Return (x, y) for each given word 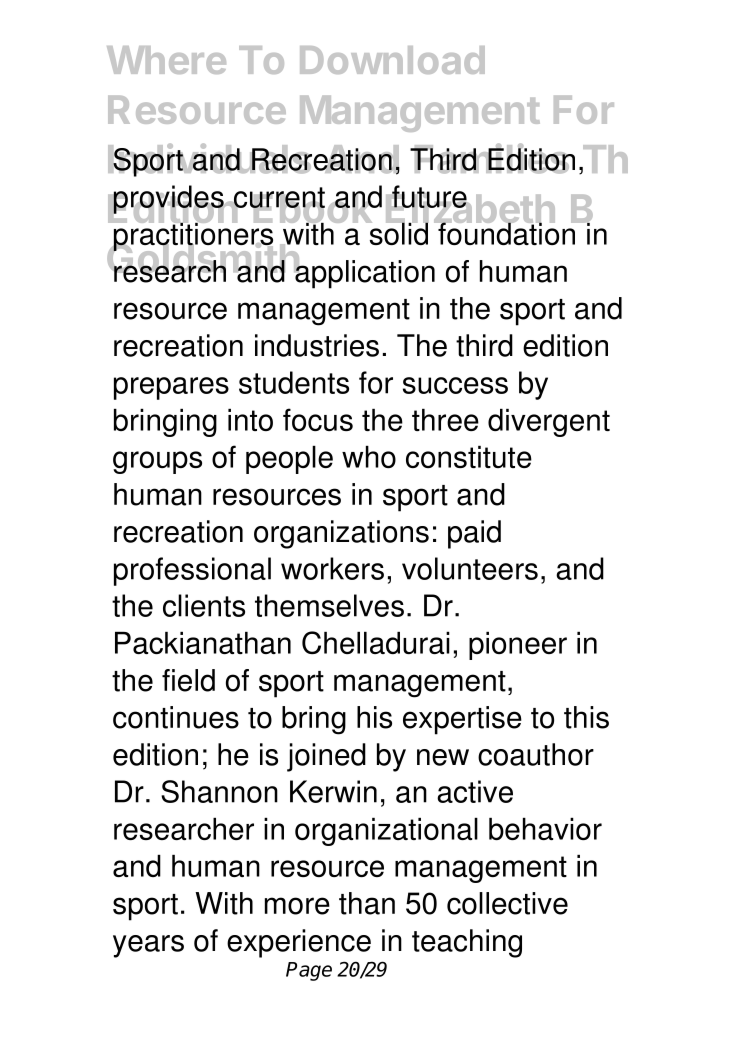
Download (392, 60)
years (148, 946)
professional (192, 571)
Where (166, 60)
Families (492, 158)
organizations (341, 534)
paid (474, 534)
